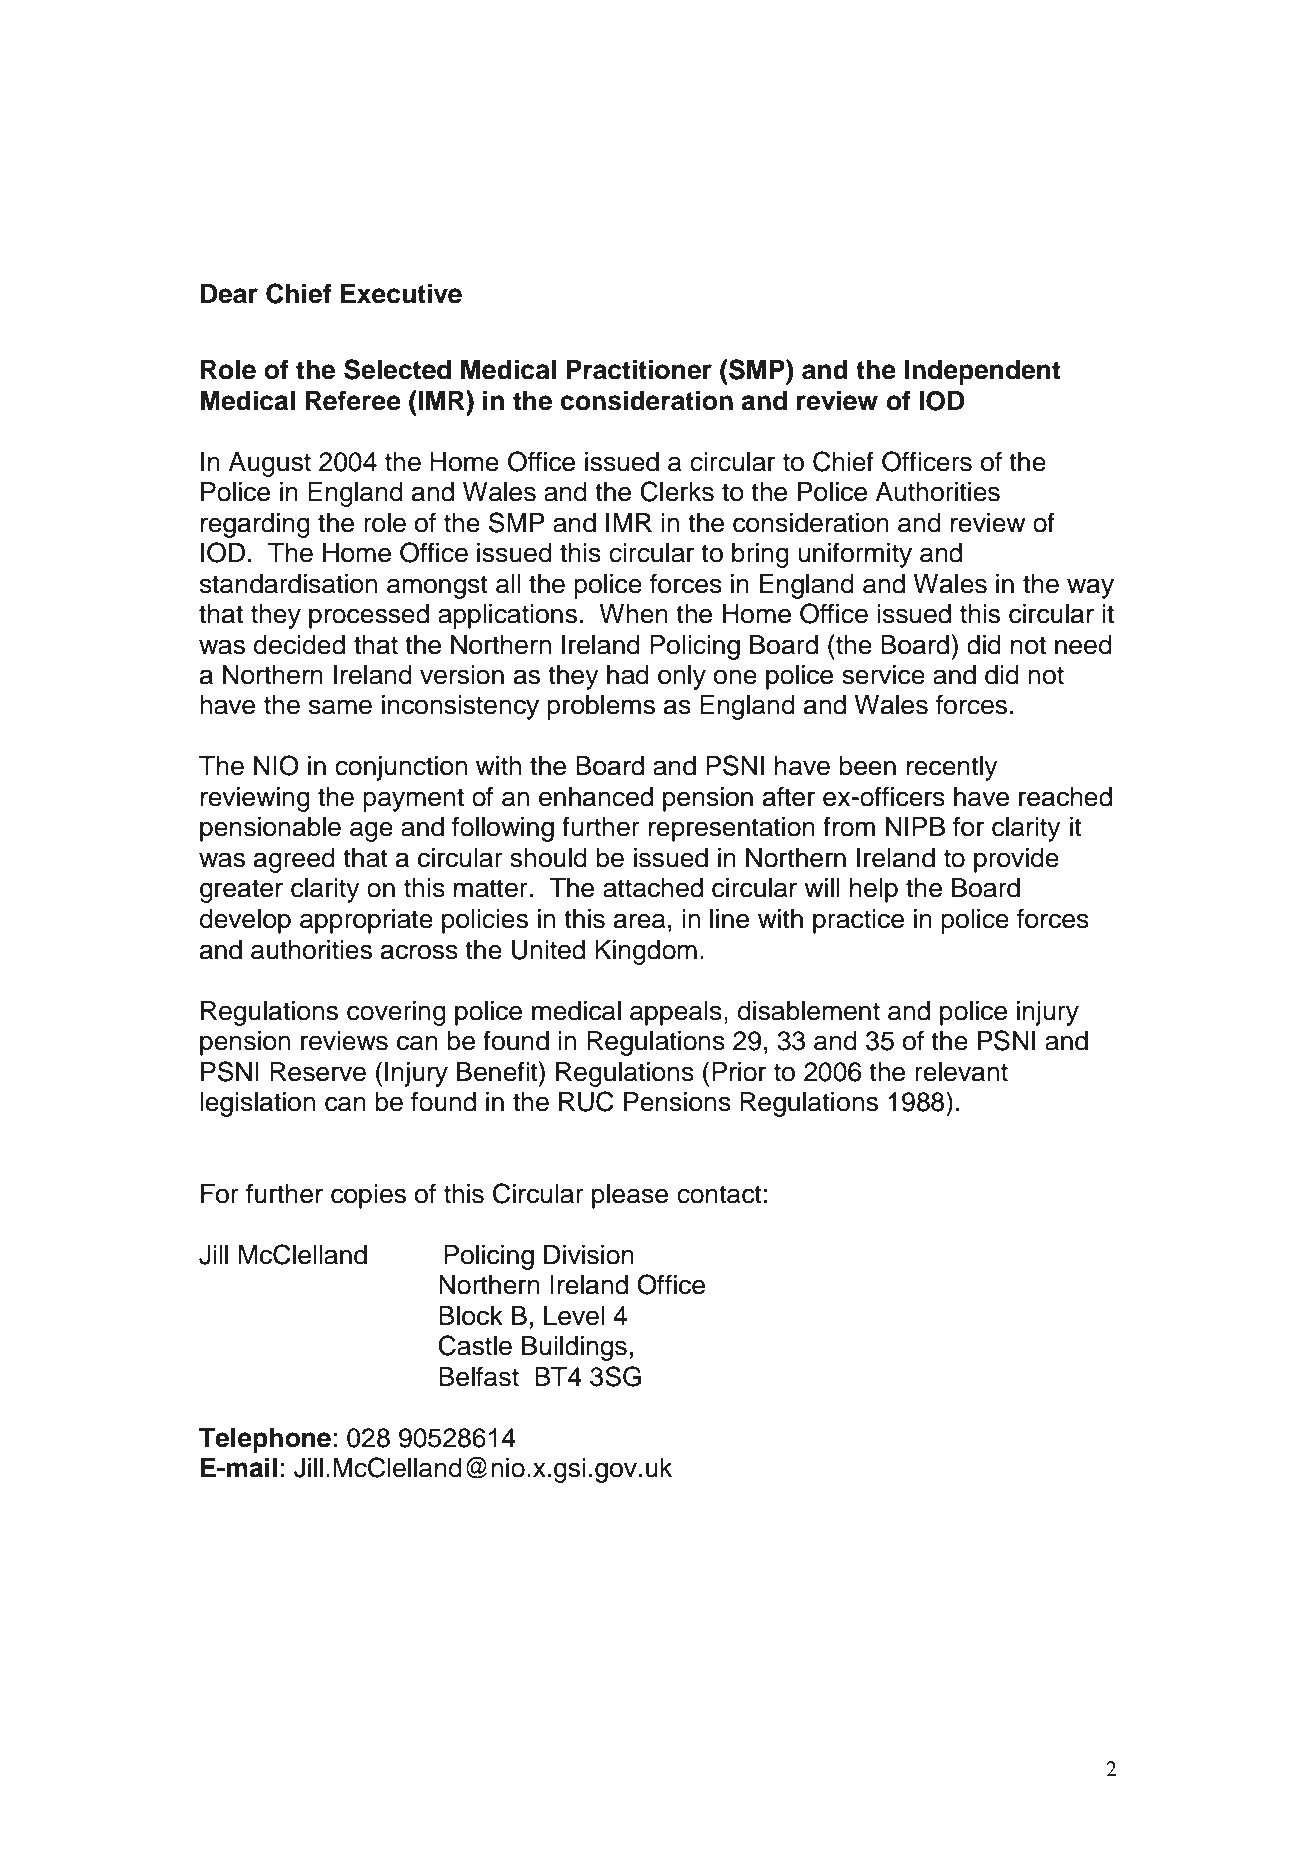 The image size is (1316, 1861). Describe the element at coordinates (982, 372) in the document. I see `Independent` at that location.
